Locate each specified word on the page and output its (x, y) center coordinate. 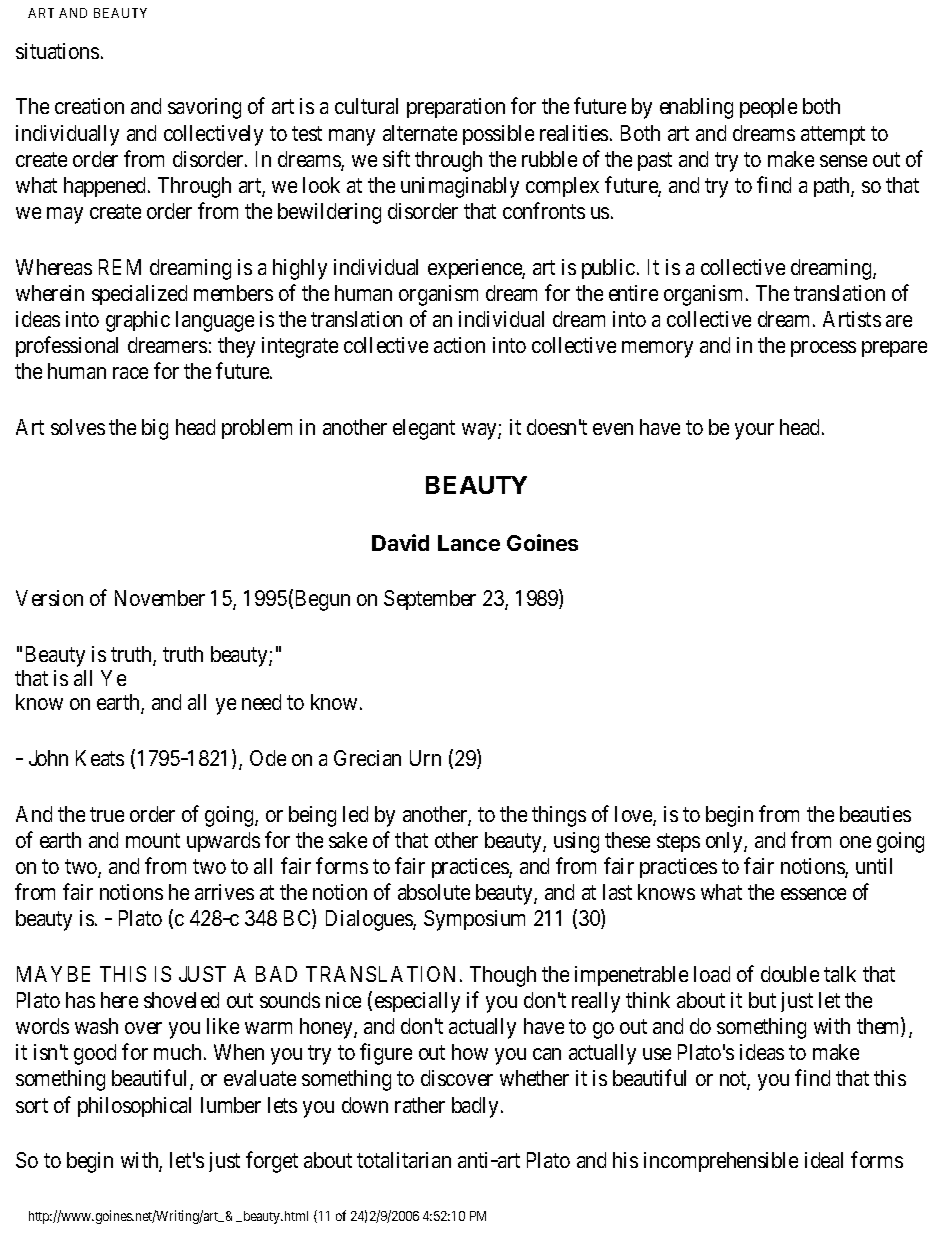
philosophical (134, 1107)
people (768, 108)
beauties (875, 814)
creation (89, 106)
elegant (424, 429)
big (155, 429)
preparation (456, 108)
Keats (100, 758)
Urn (425, 758)
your (754, 431)
